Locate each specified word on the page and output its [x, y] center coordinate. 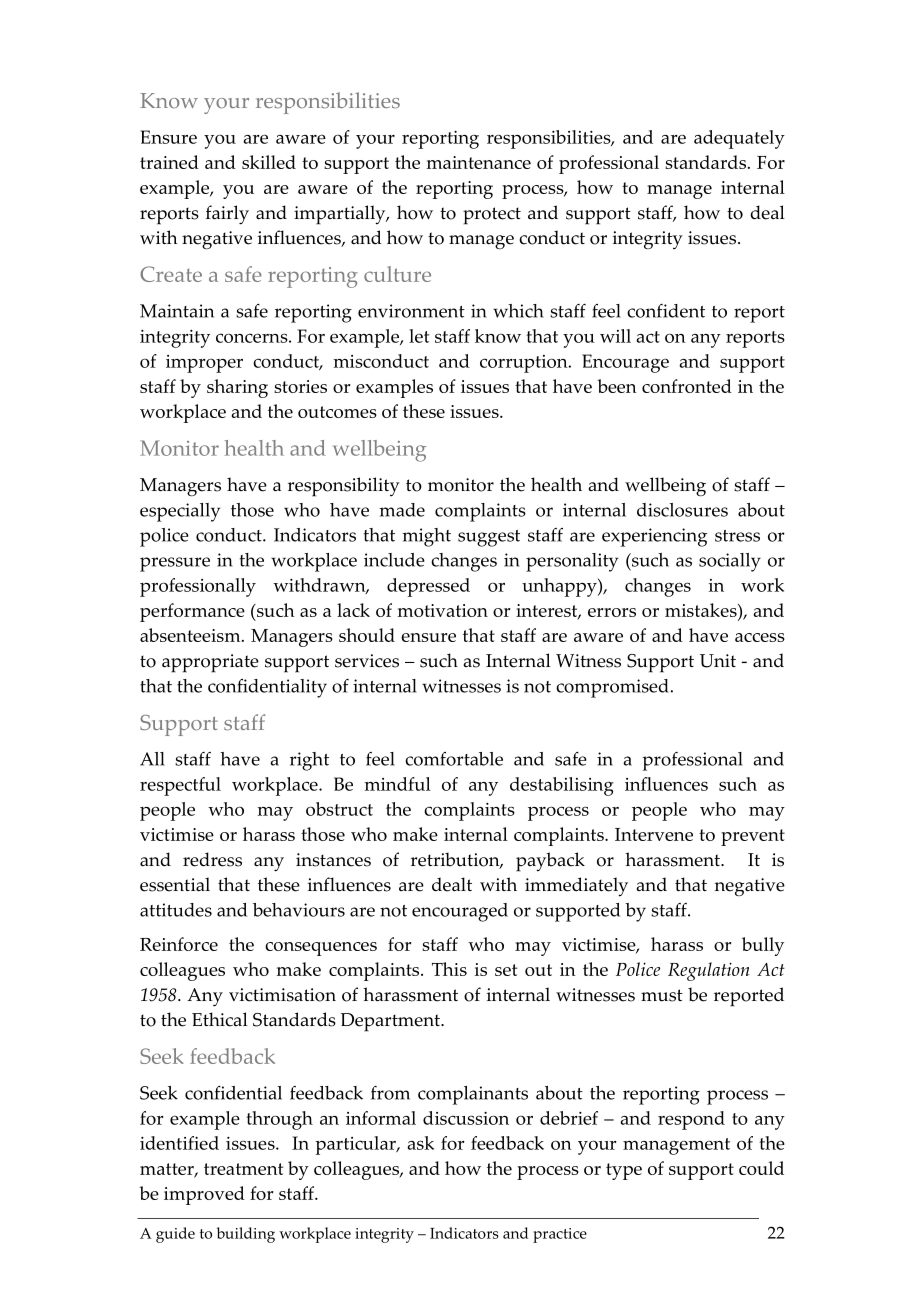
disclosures [682, 510]
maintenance [479, 162]
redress [212, 859]
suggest [489, 538]
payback [550, 862]
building [246, 1235]
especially [180, 512]
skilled [269, 162]
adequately [739, 139]
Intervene [654, 834]
